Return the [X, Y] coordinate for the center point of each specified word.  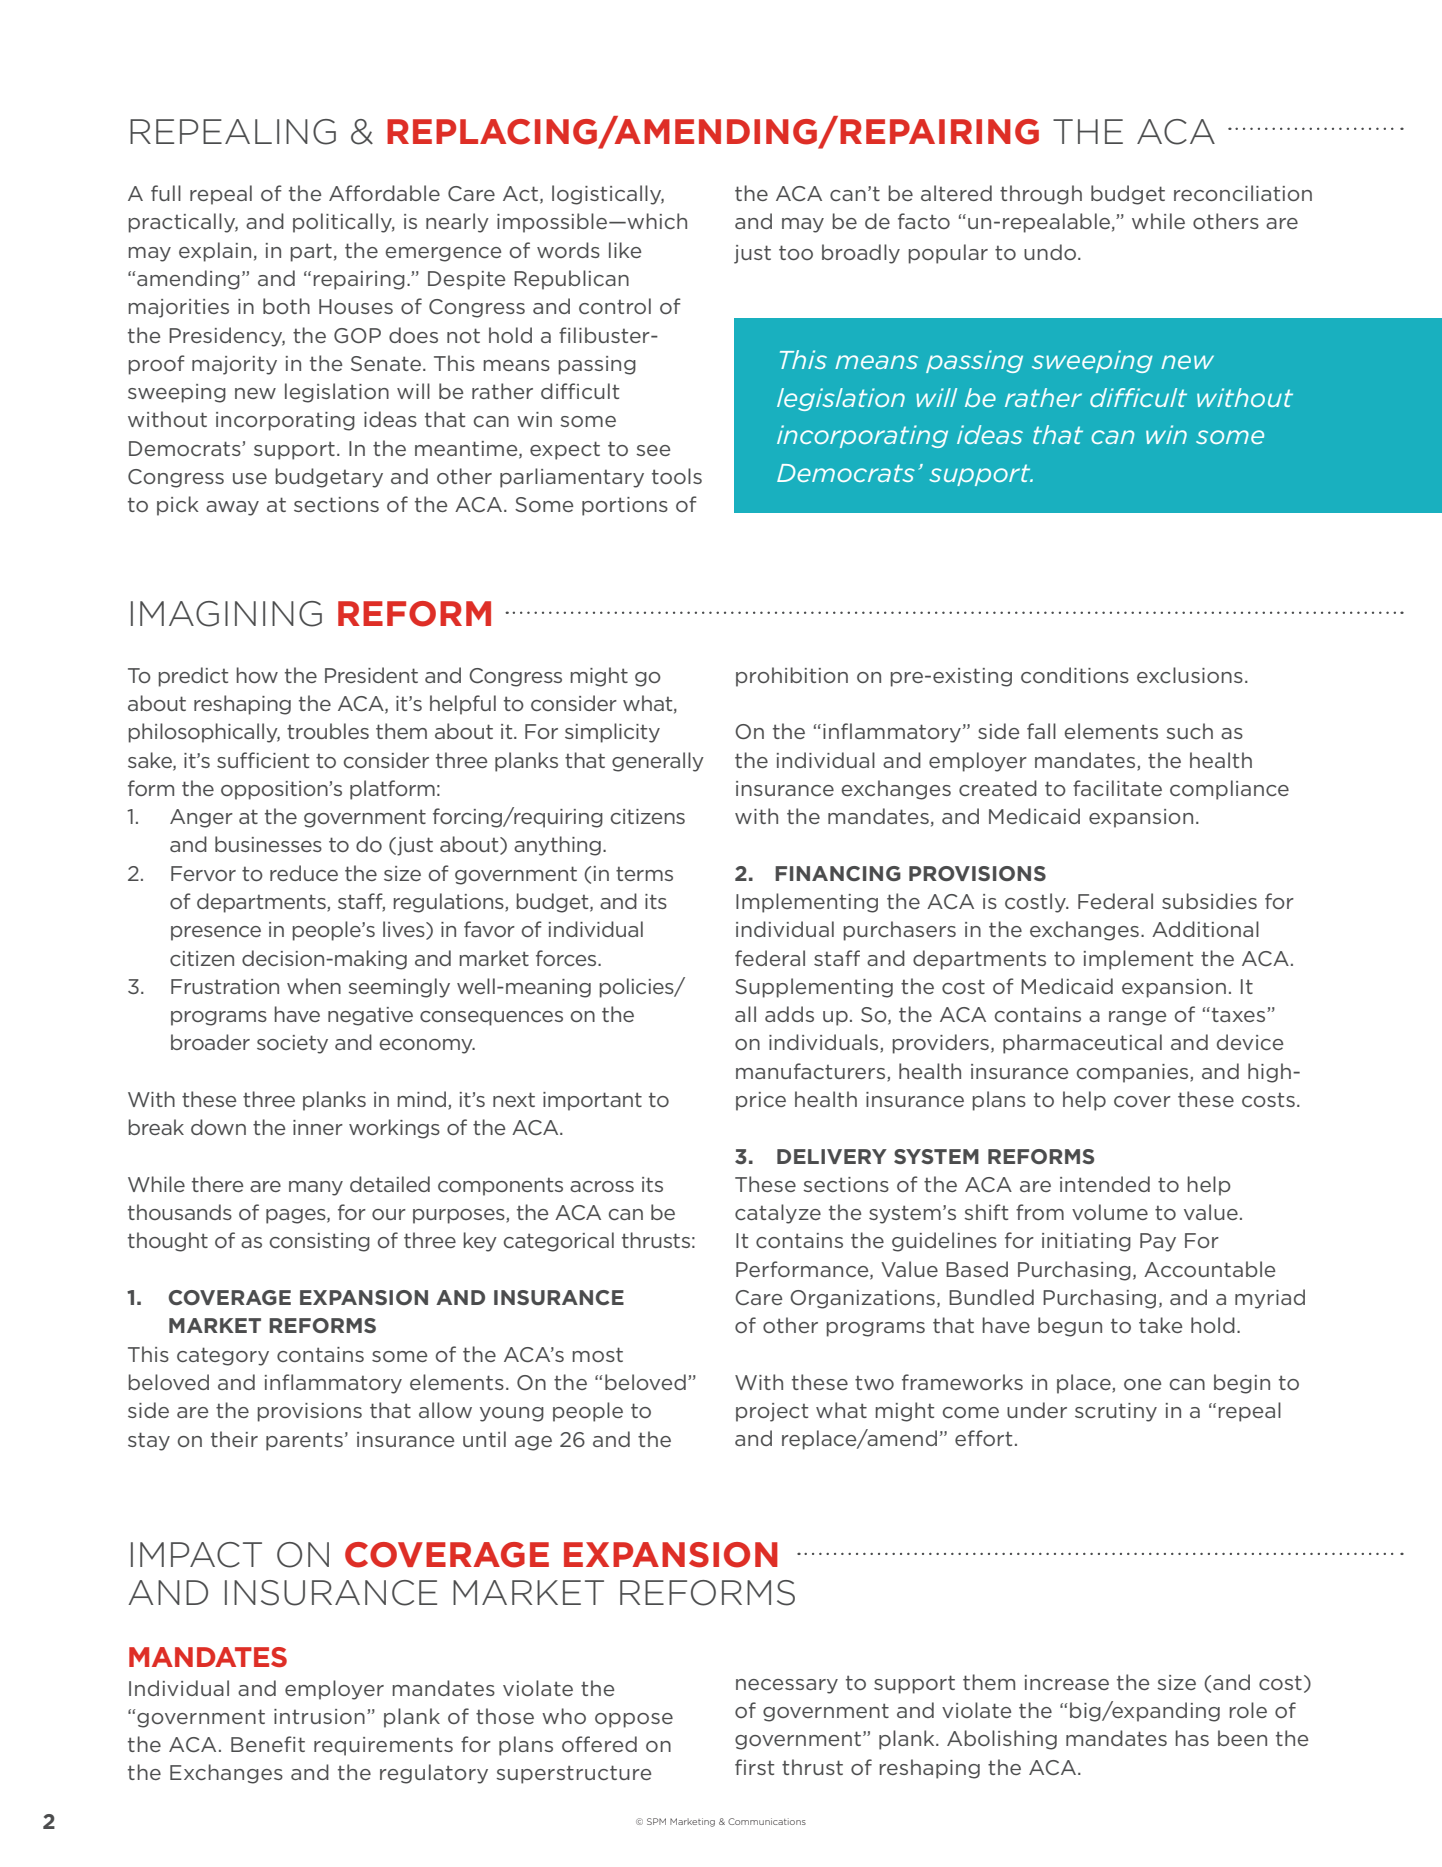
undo [1050, 252]
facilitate [1117, 788]
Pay [1158, 1242]
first [754, 1767]
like [625, 250]
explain [215, 252]
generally [658, 762]
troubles [328, 731]
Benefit [268, 1744]
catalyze [778, 1214]
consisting [320, 1242]
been [1242, 1738]
